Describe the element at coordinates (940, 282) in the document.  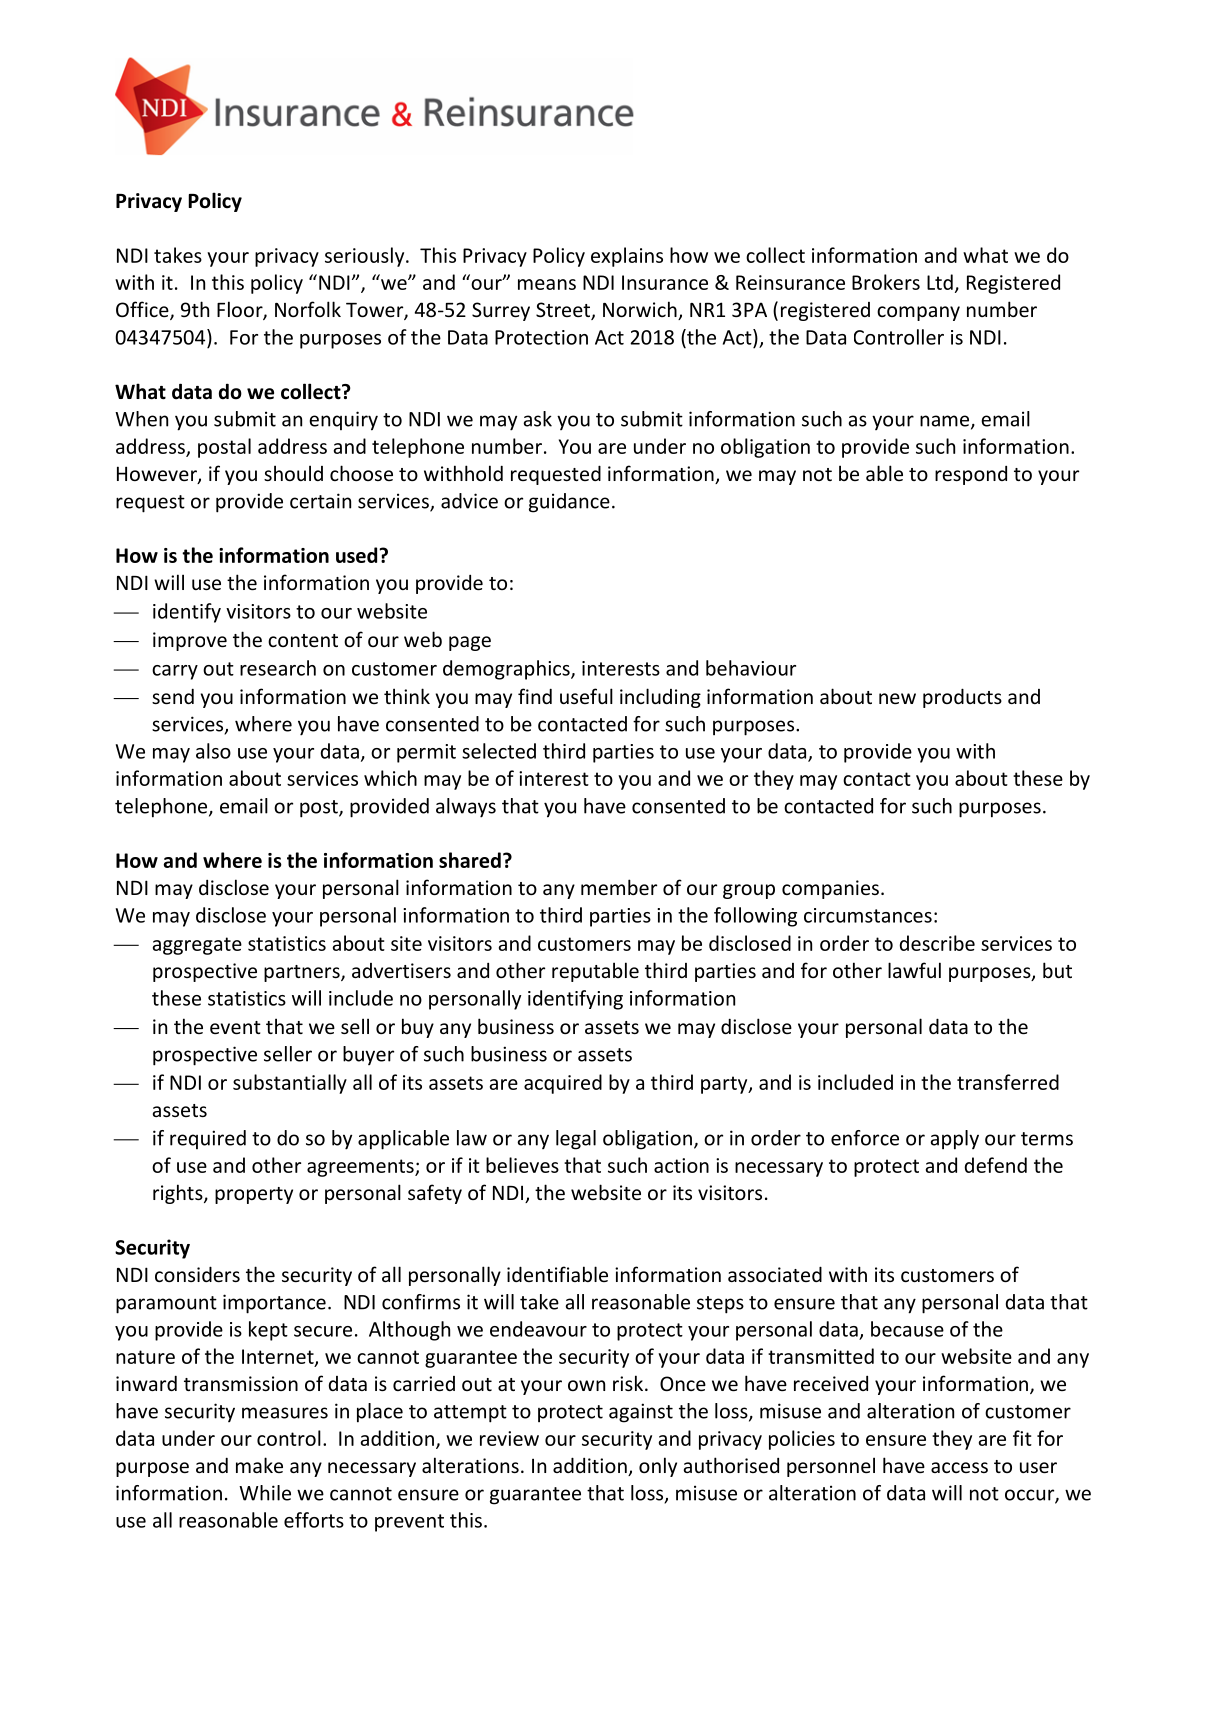
I see `Ltd` at that location.
